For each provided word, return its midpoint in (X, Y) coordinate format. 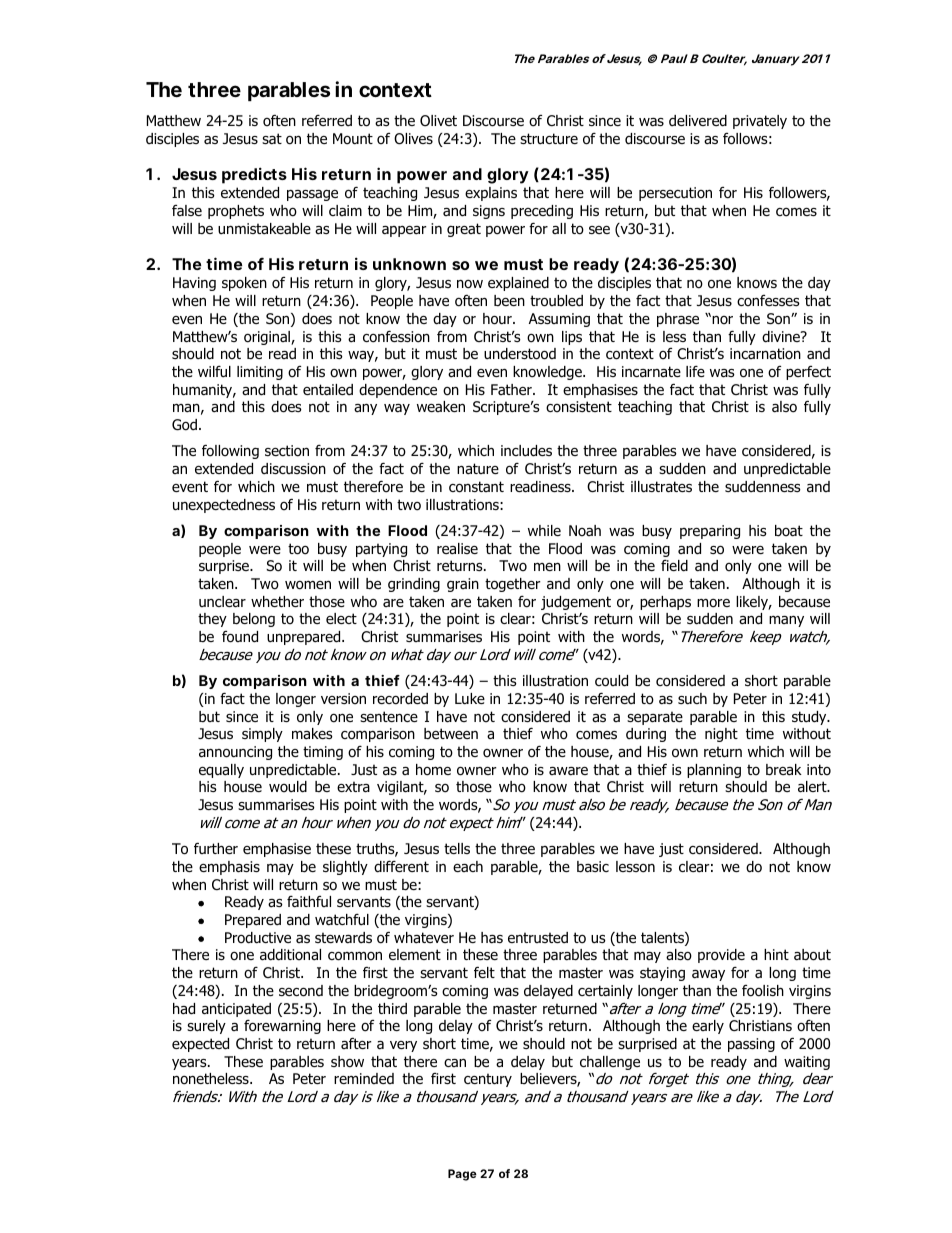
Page (462, 1175)
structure (549, 138)
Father (512, 389)
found (240, 637)
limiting (260, 373)
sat (272, 139)
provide (721, 956)
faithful (309, 902)
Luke (470, 698)
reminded (364, 1078)
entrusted (538, 937)
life (695, 371)
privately (760, 122)
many (786, 621)
